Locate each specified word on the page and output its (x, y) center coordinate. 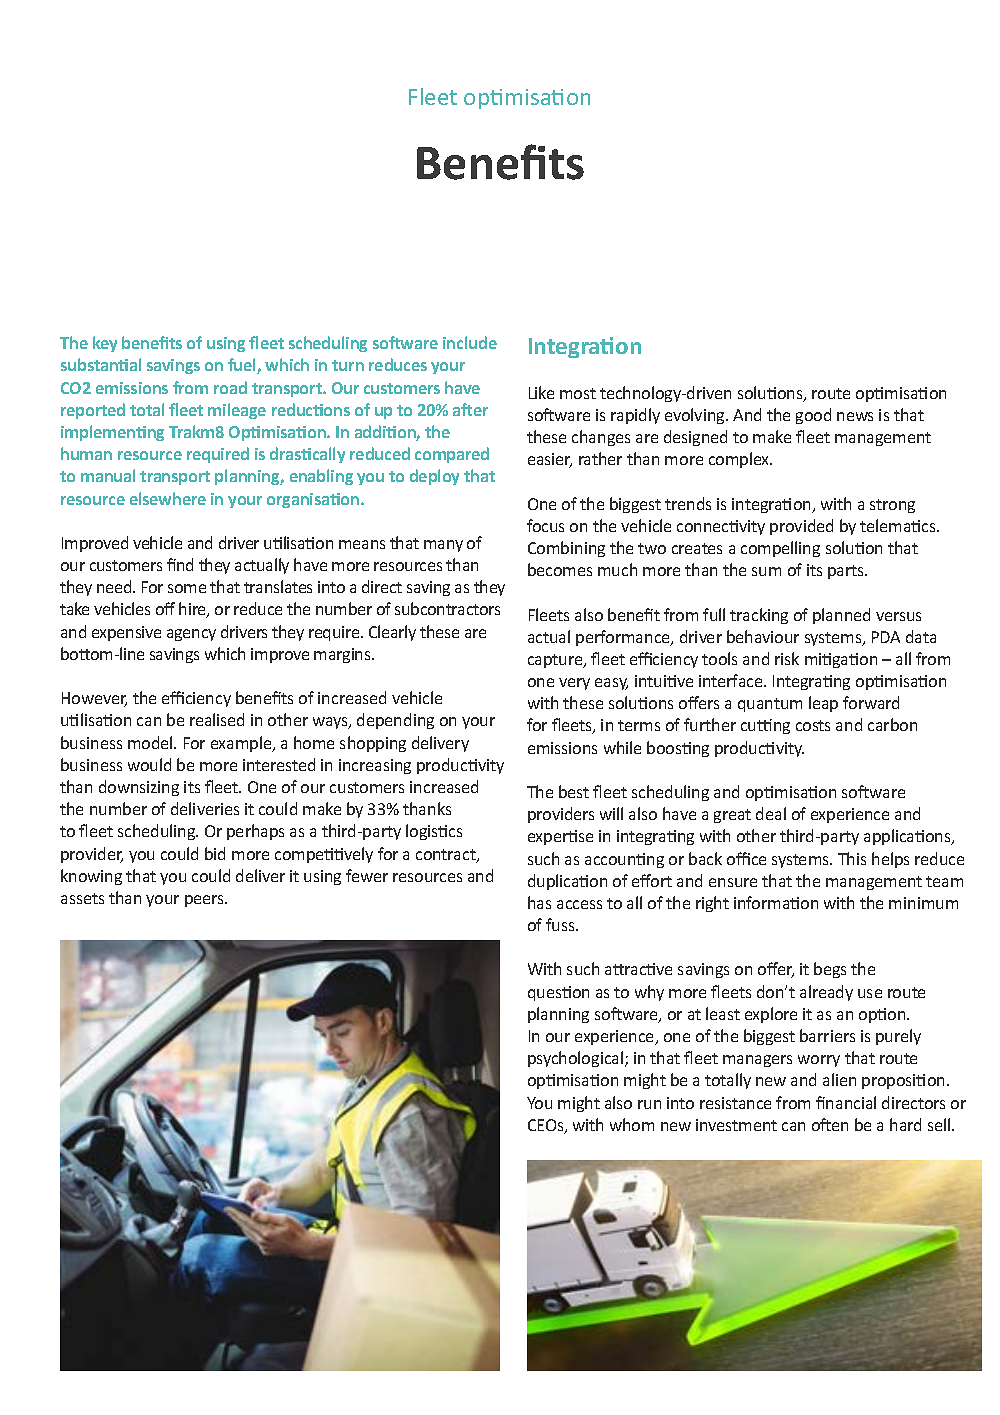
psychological (577, 1059)
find (180, 564)
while (622, 747)
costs (813, 725)
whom (632, 1124)
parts (847, 572)
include (470, 342)
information (776, 902)
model (151, 742)
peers (206, 901)
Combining (566, 549)
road (230, 387)
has (539, 902)
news (855, 416)
